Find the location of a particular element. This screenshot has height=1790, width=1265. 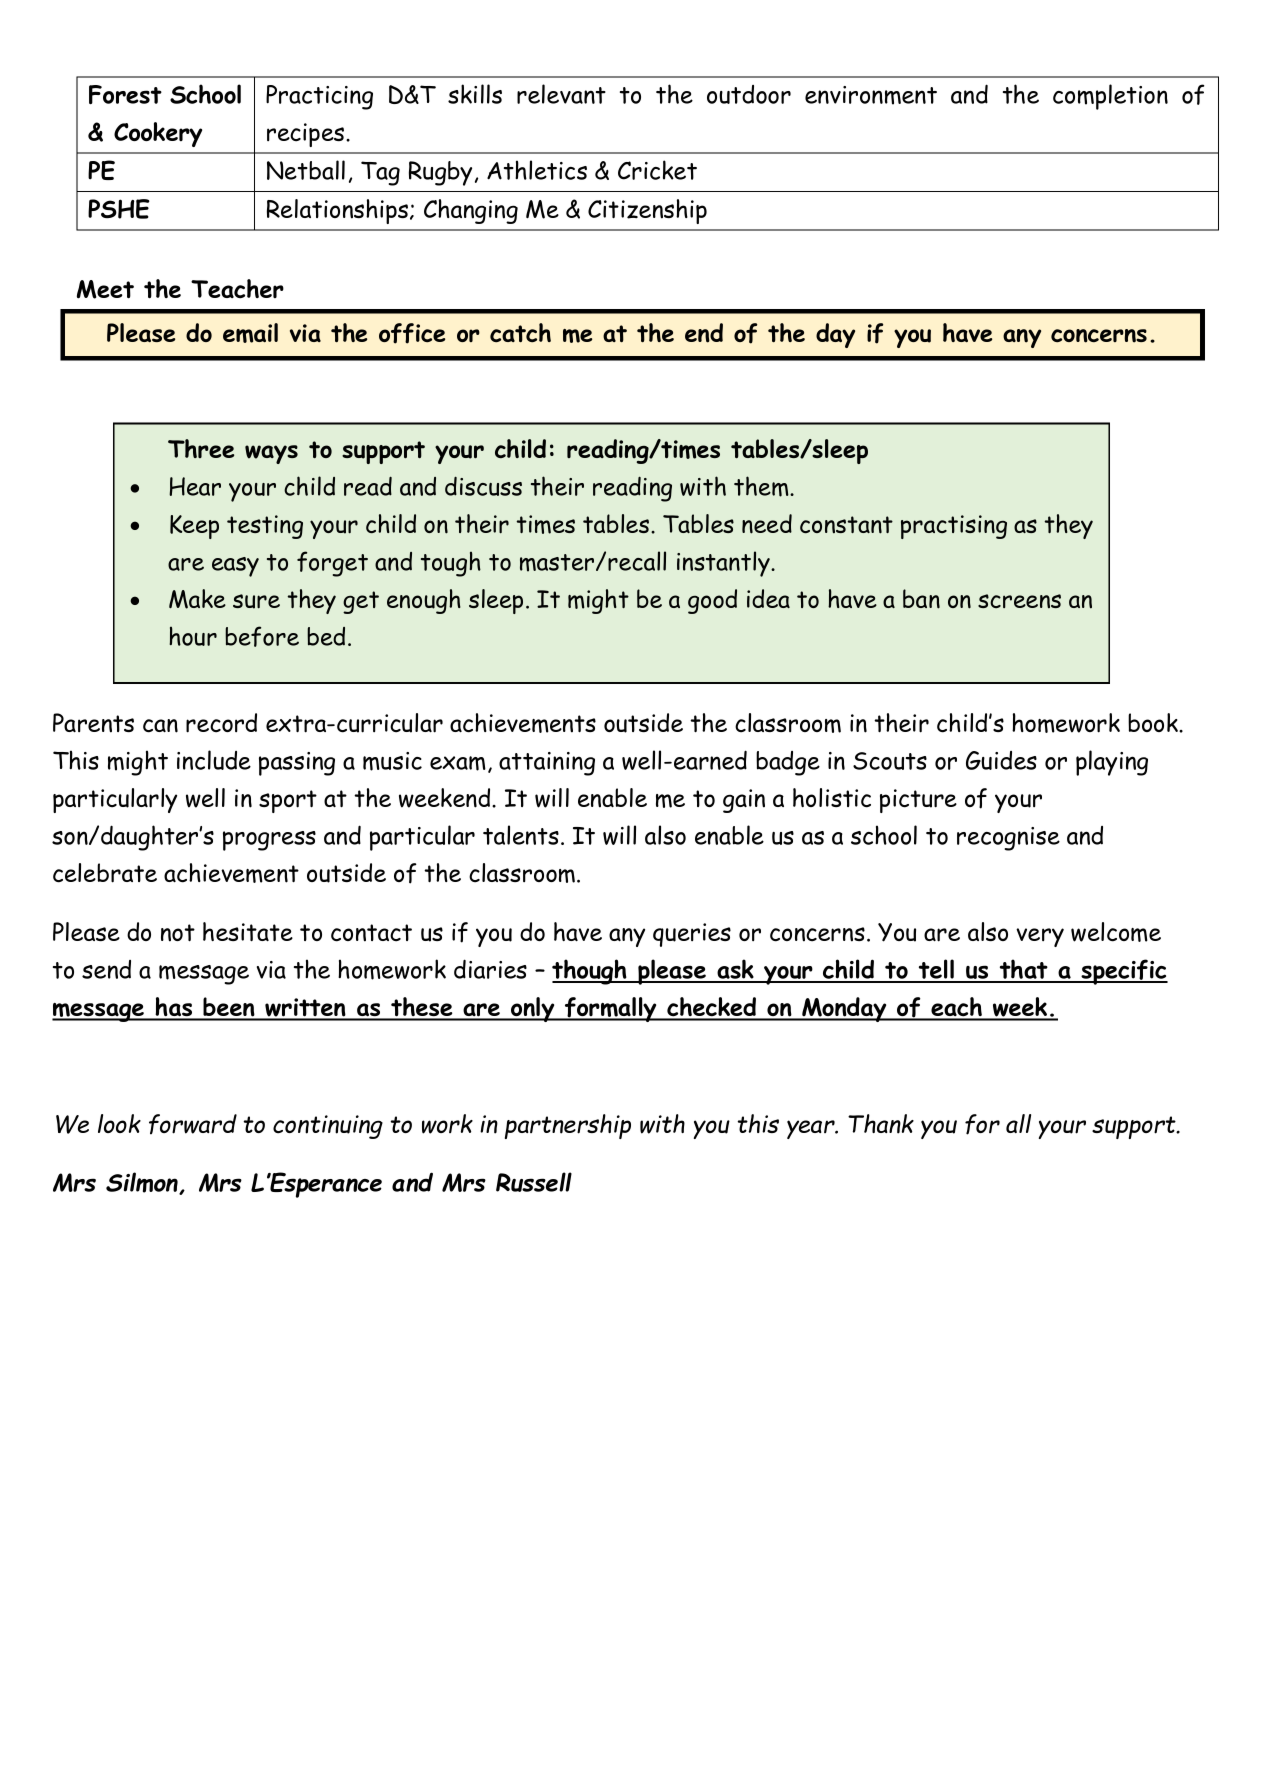

partnership is located at coordinates (568, 1126).
